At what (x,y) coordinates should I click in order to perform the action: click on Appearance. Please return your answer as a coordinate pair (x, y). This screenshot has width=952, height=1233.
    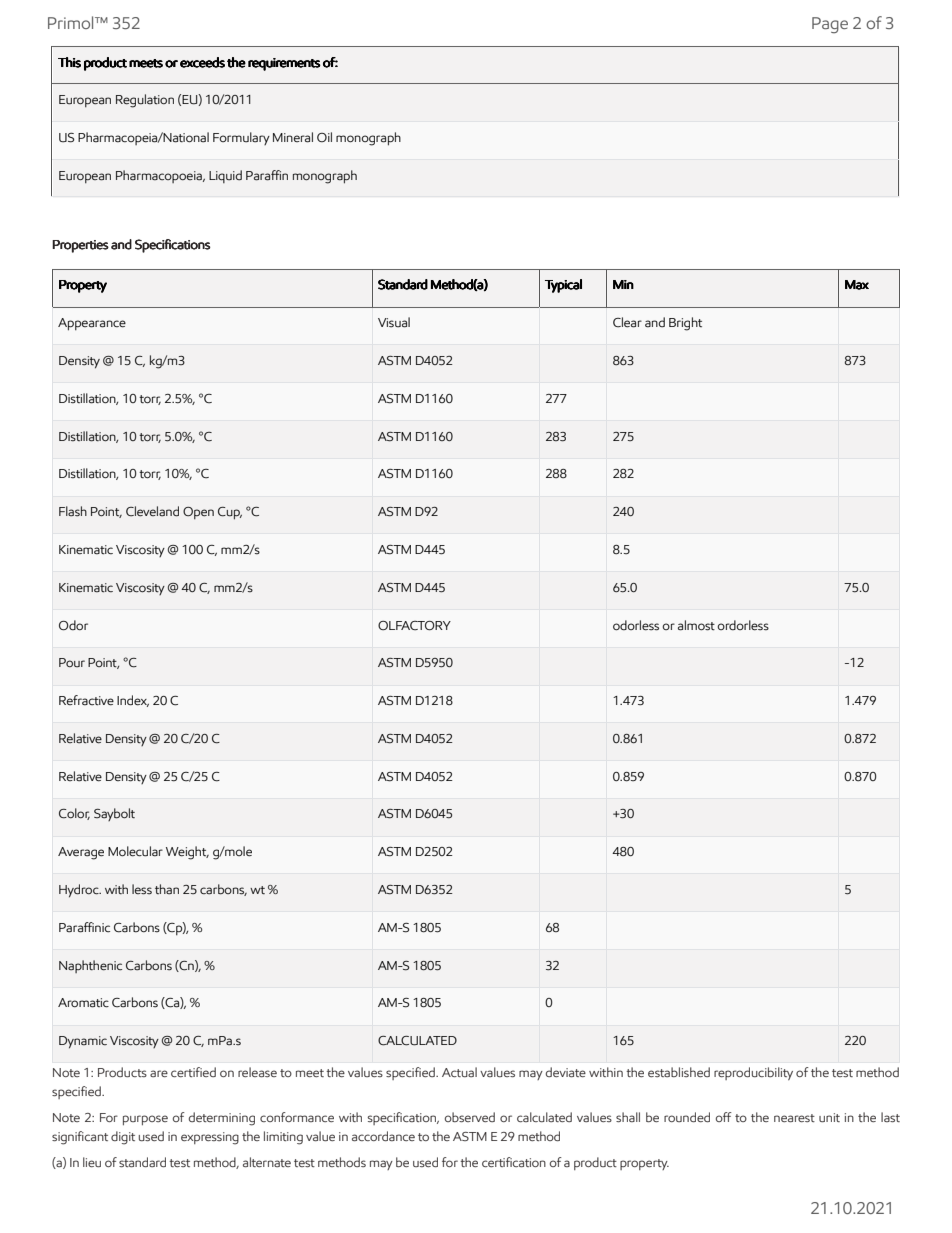
    Looking at the image, I should click on (92, 324).
